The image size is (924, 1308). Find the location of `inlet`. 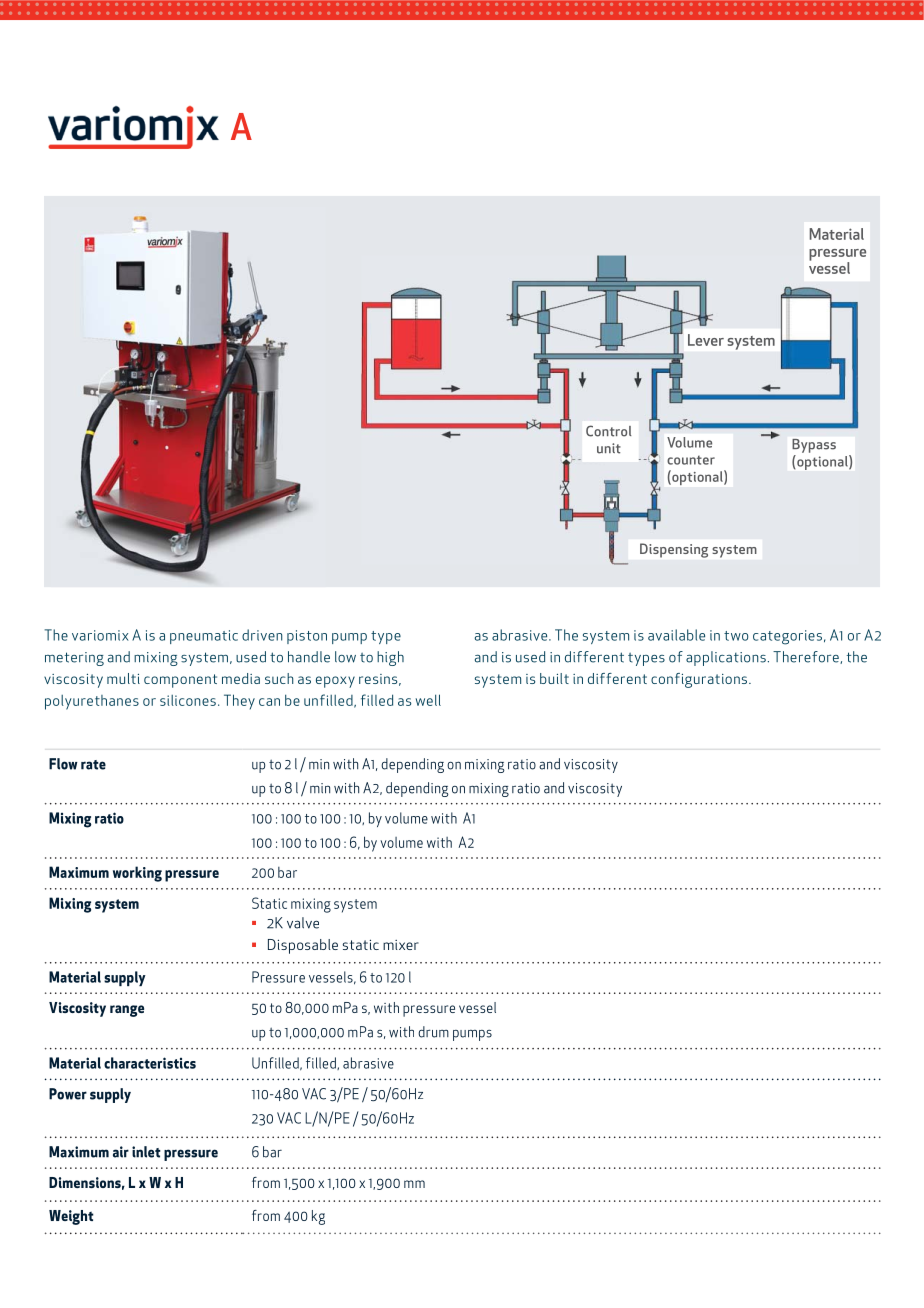

inlet is located at coordinates (146, 1152).
